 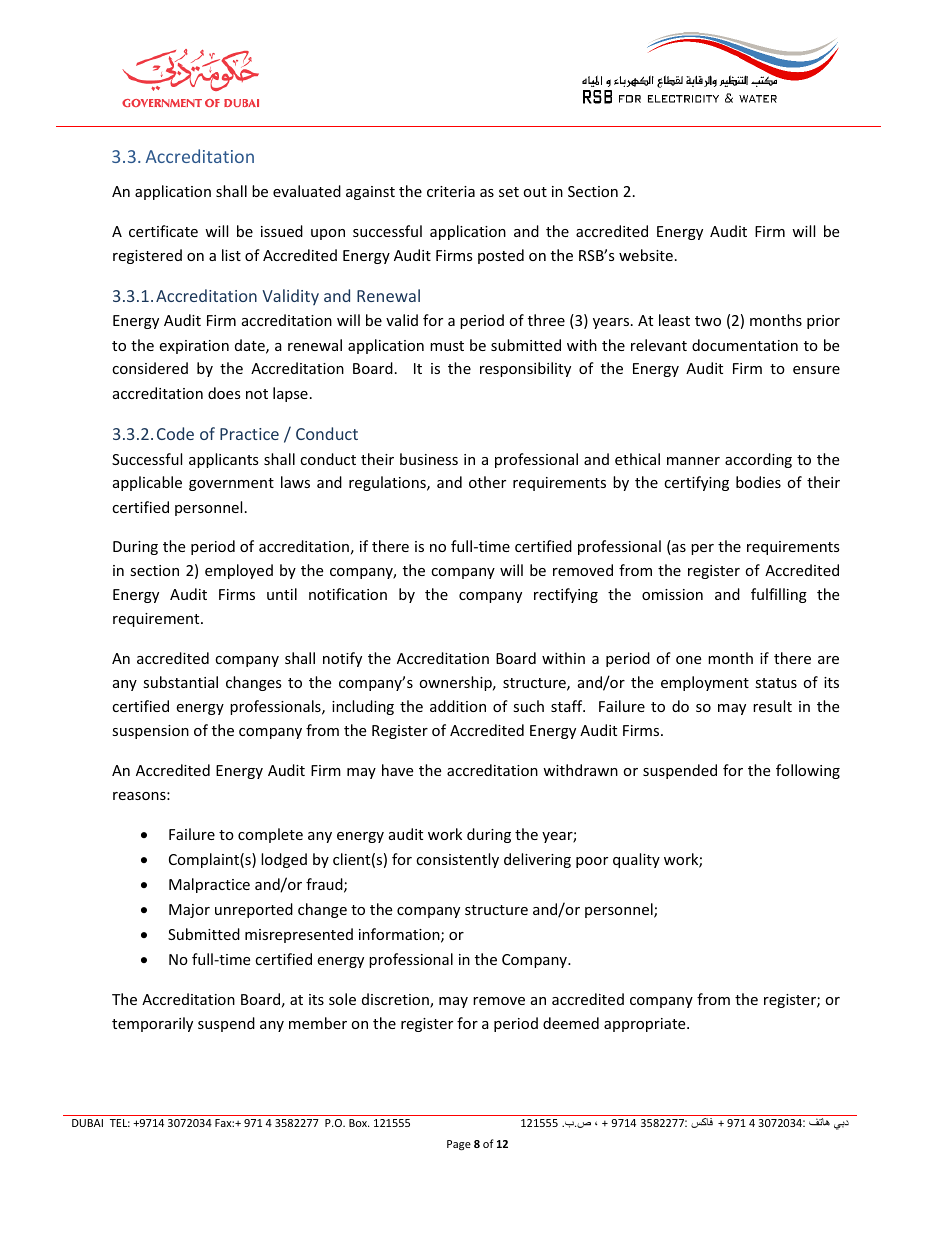 What do you see at coordinates (646, 1025) in the screenshot?
I see `appropriate` at bounding box center [646, 1025].
